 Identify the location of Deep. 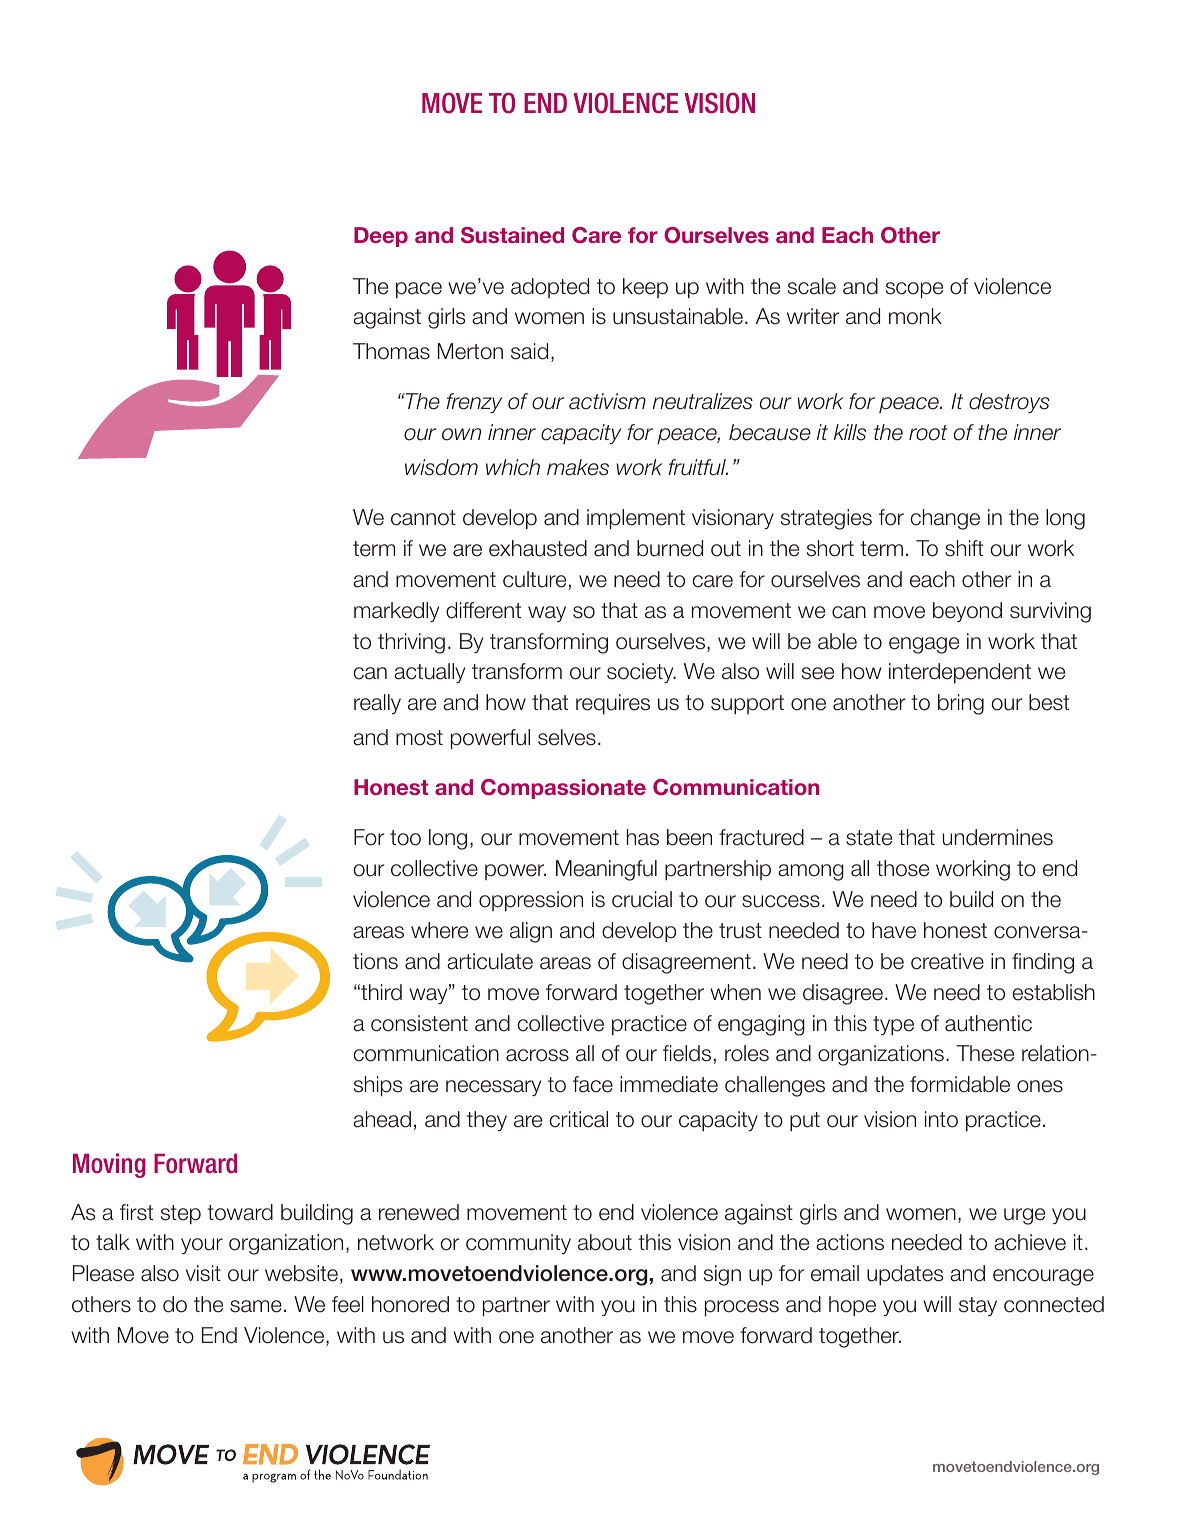
(381, 237).
